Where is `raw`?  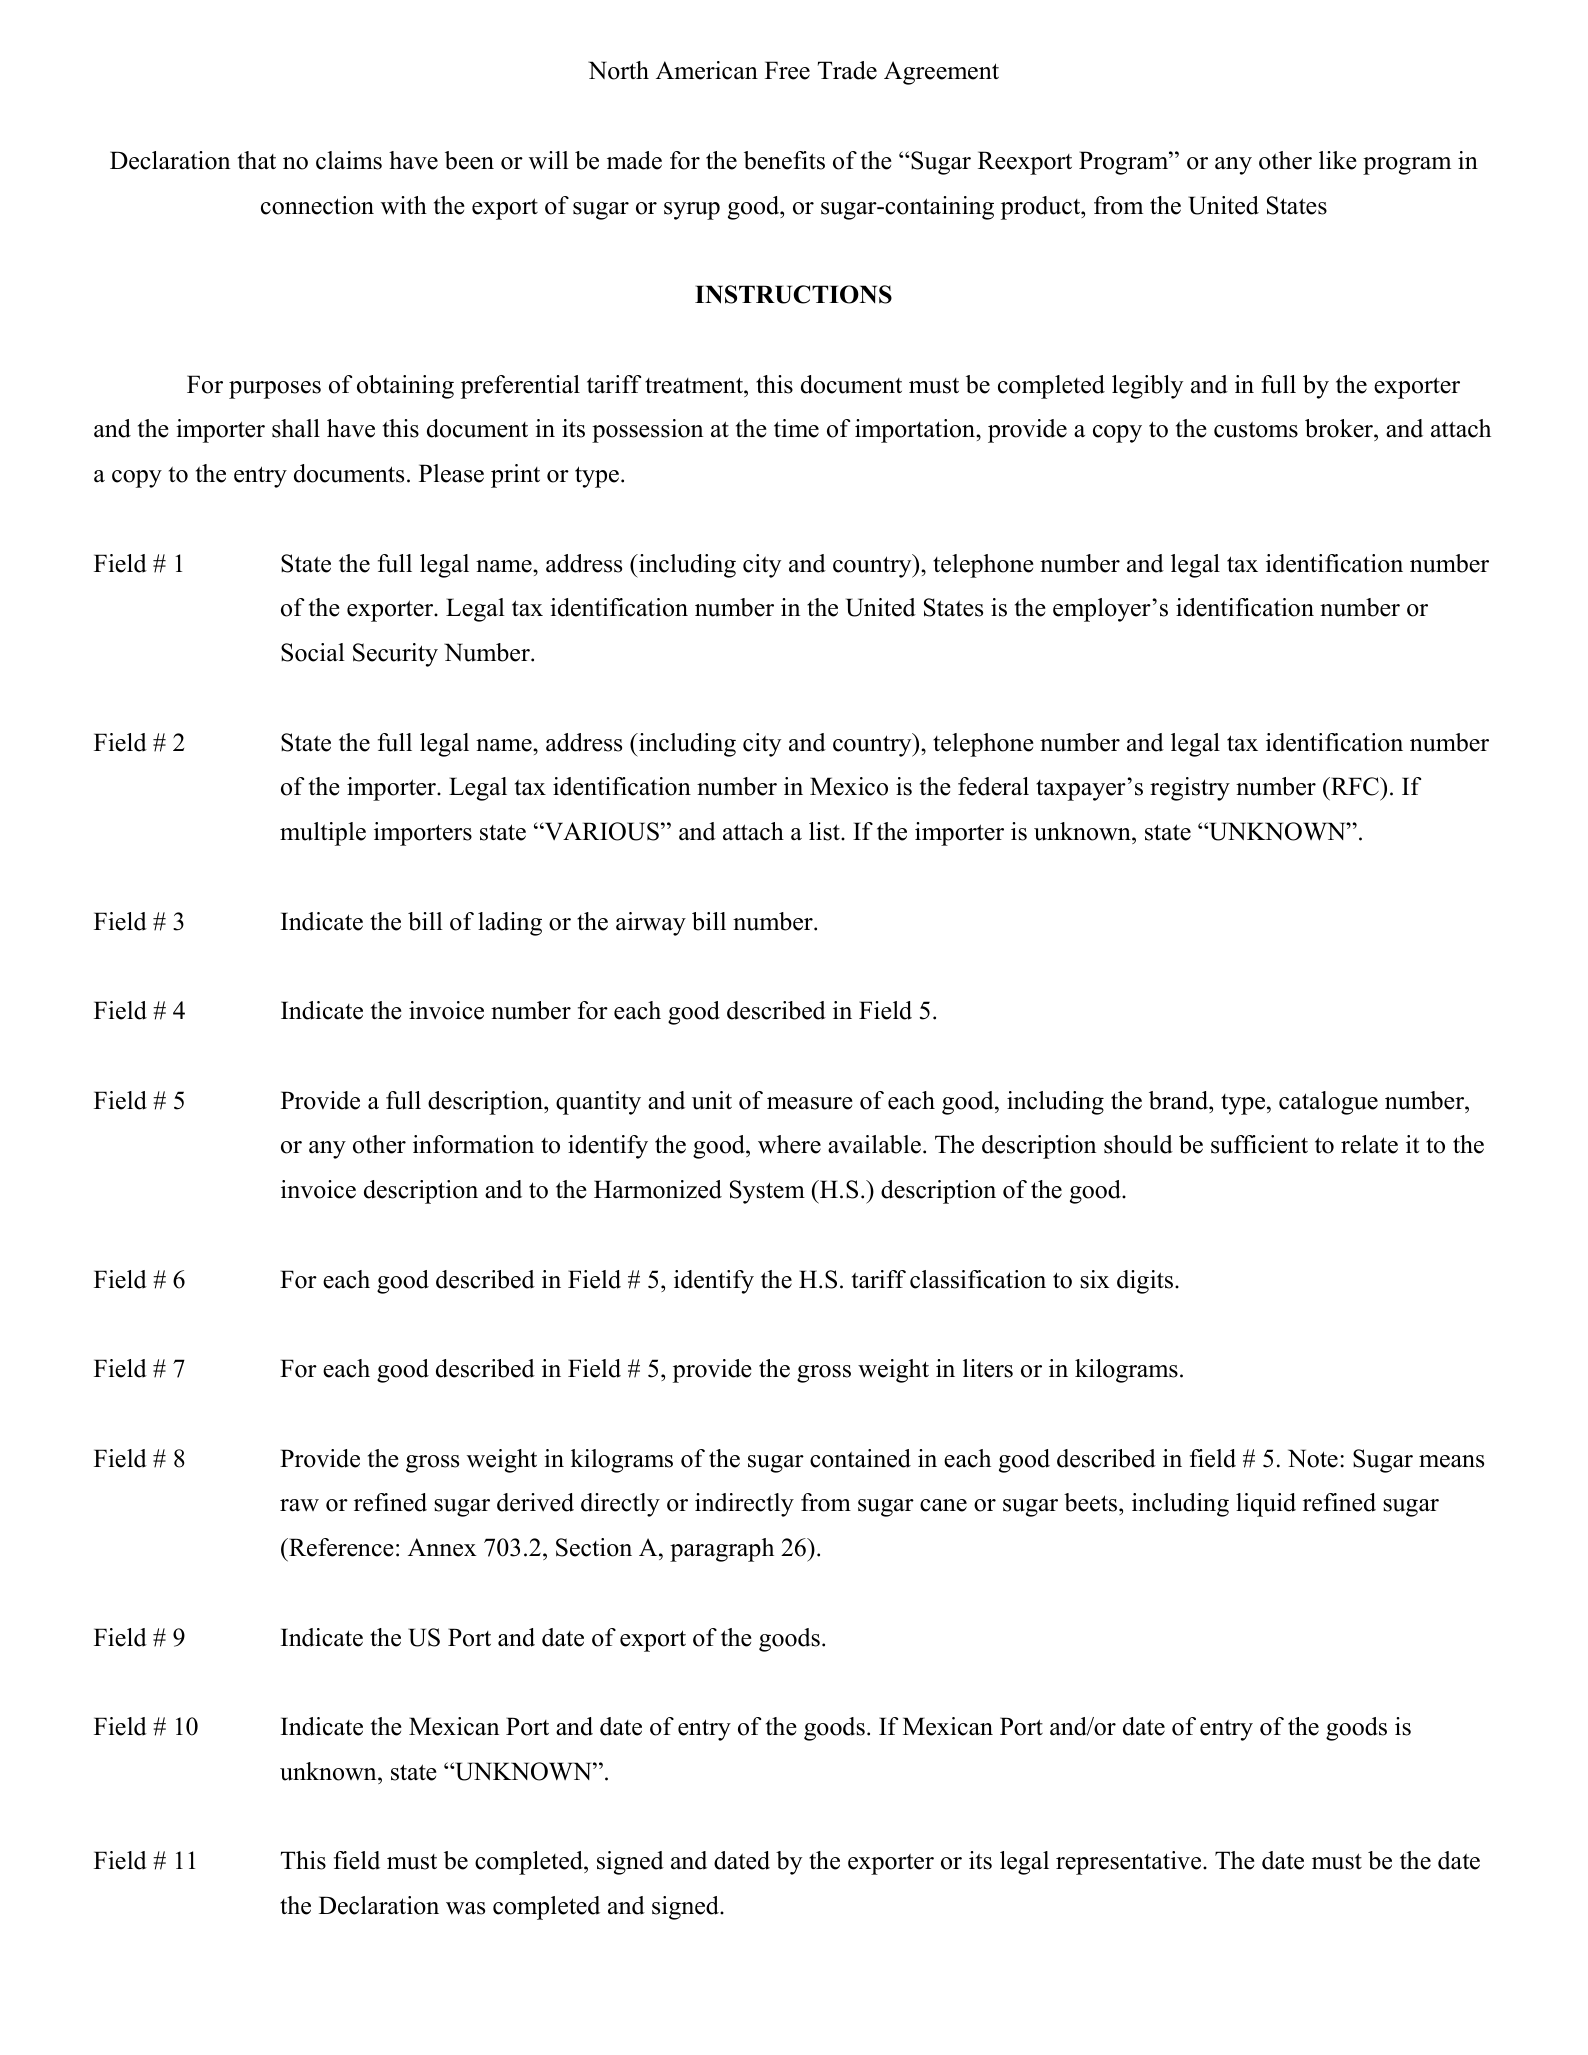
raw is located at coordinates (299, 1505).
